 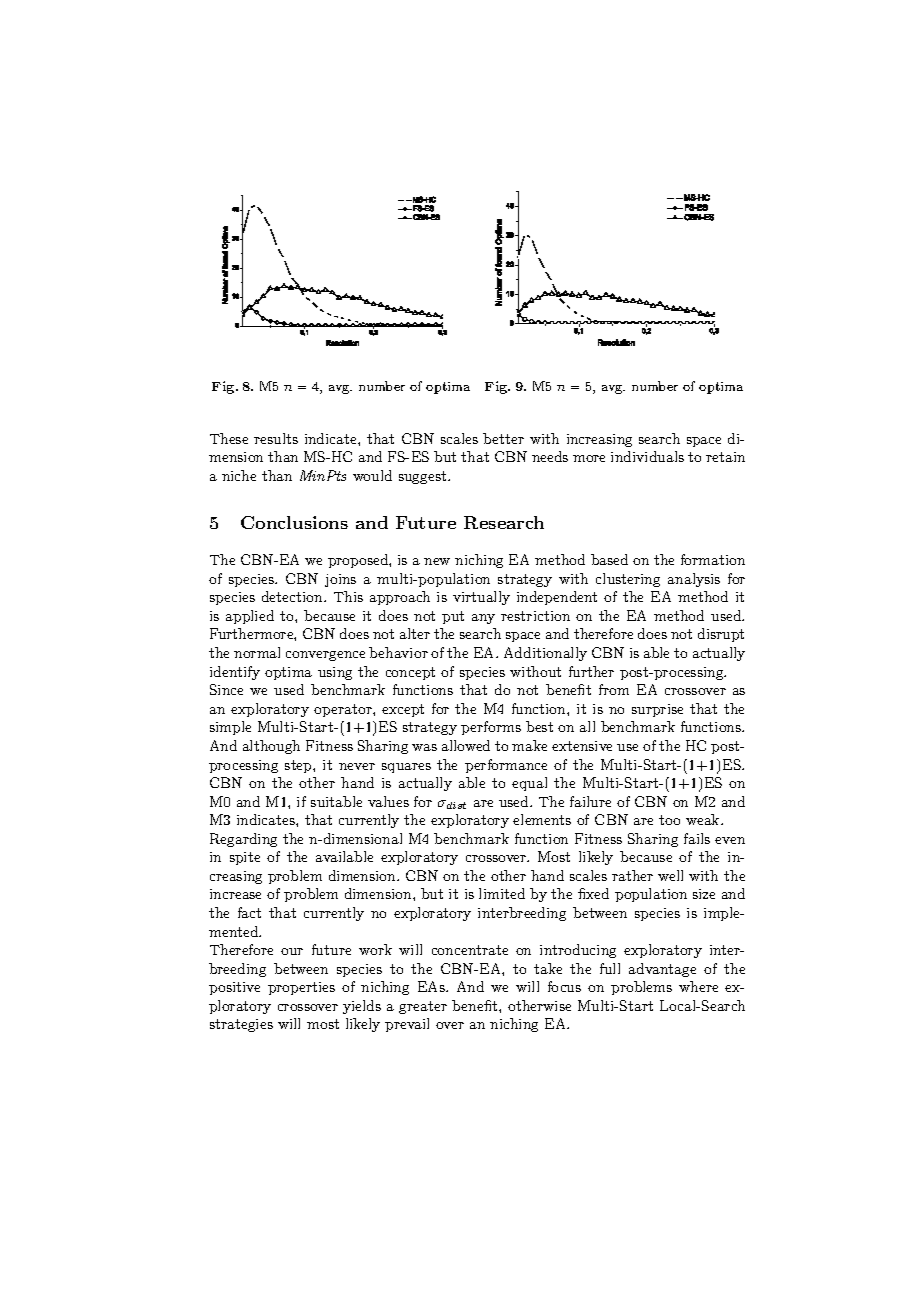 I want to click on better, so click(x=503, y=438).
